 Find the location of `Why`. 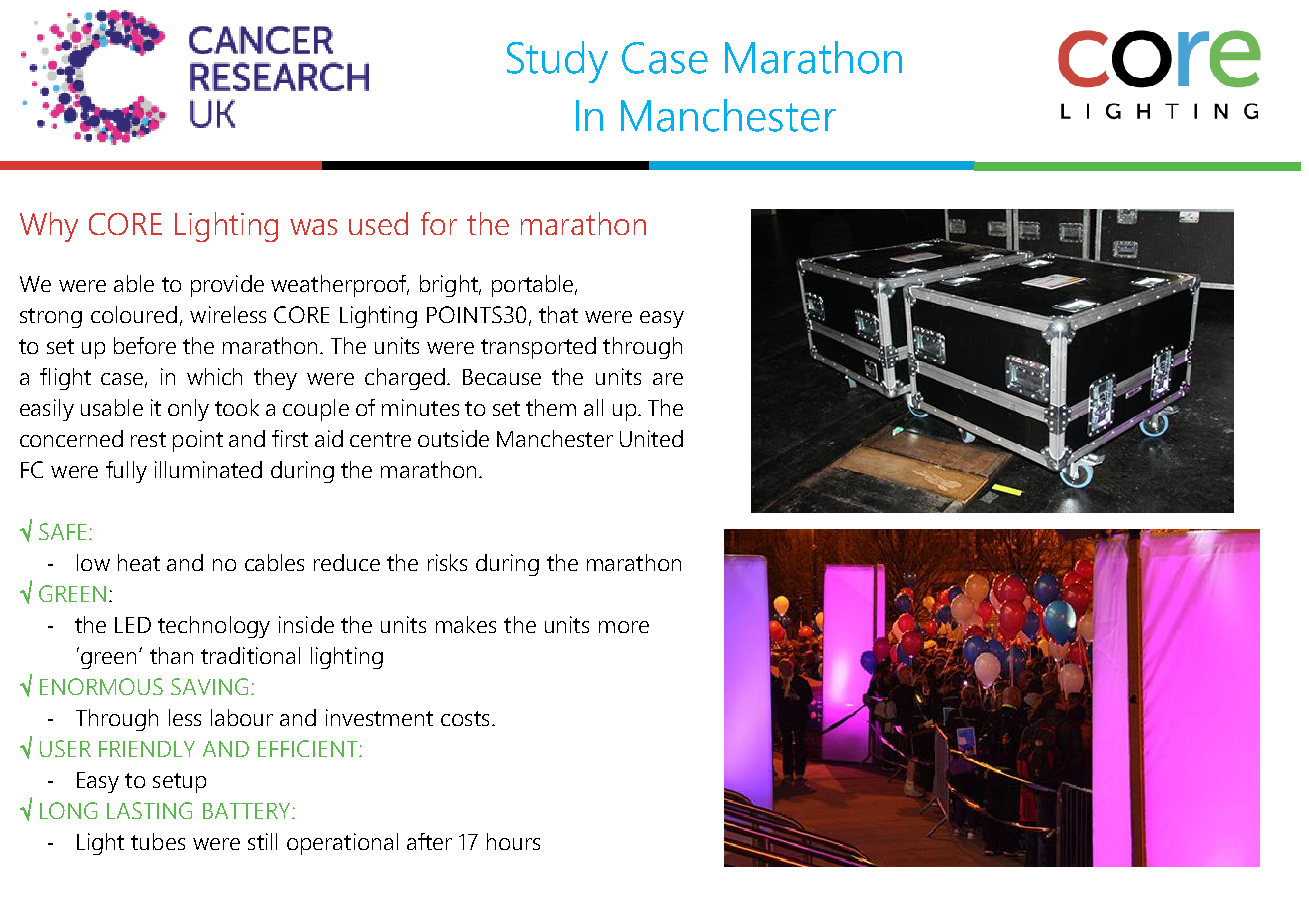

Why is located at coordinates (49, 227).
